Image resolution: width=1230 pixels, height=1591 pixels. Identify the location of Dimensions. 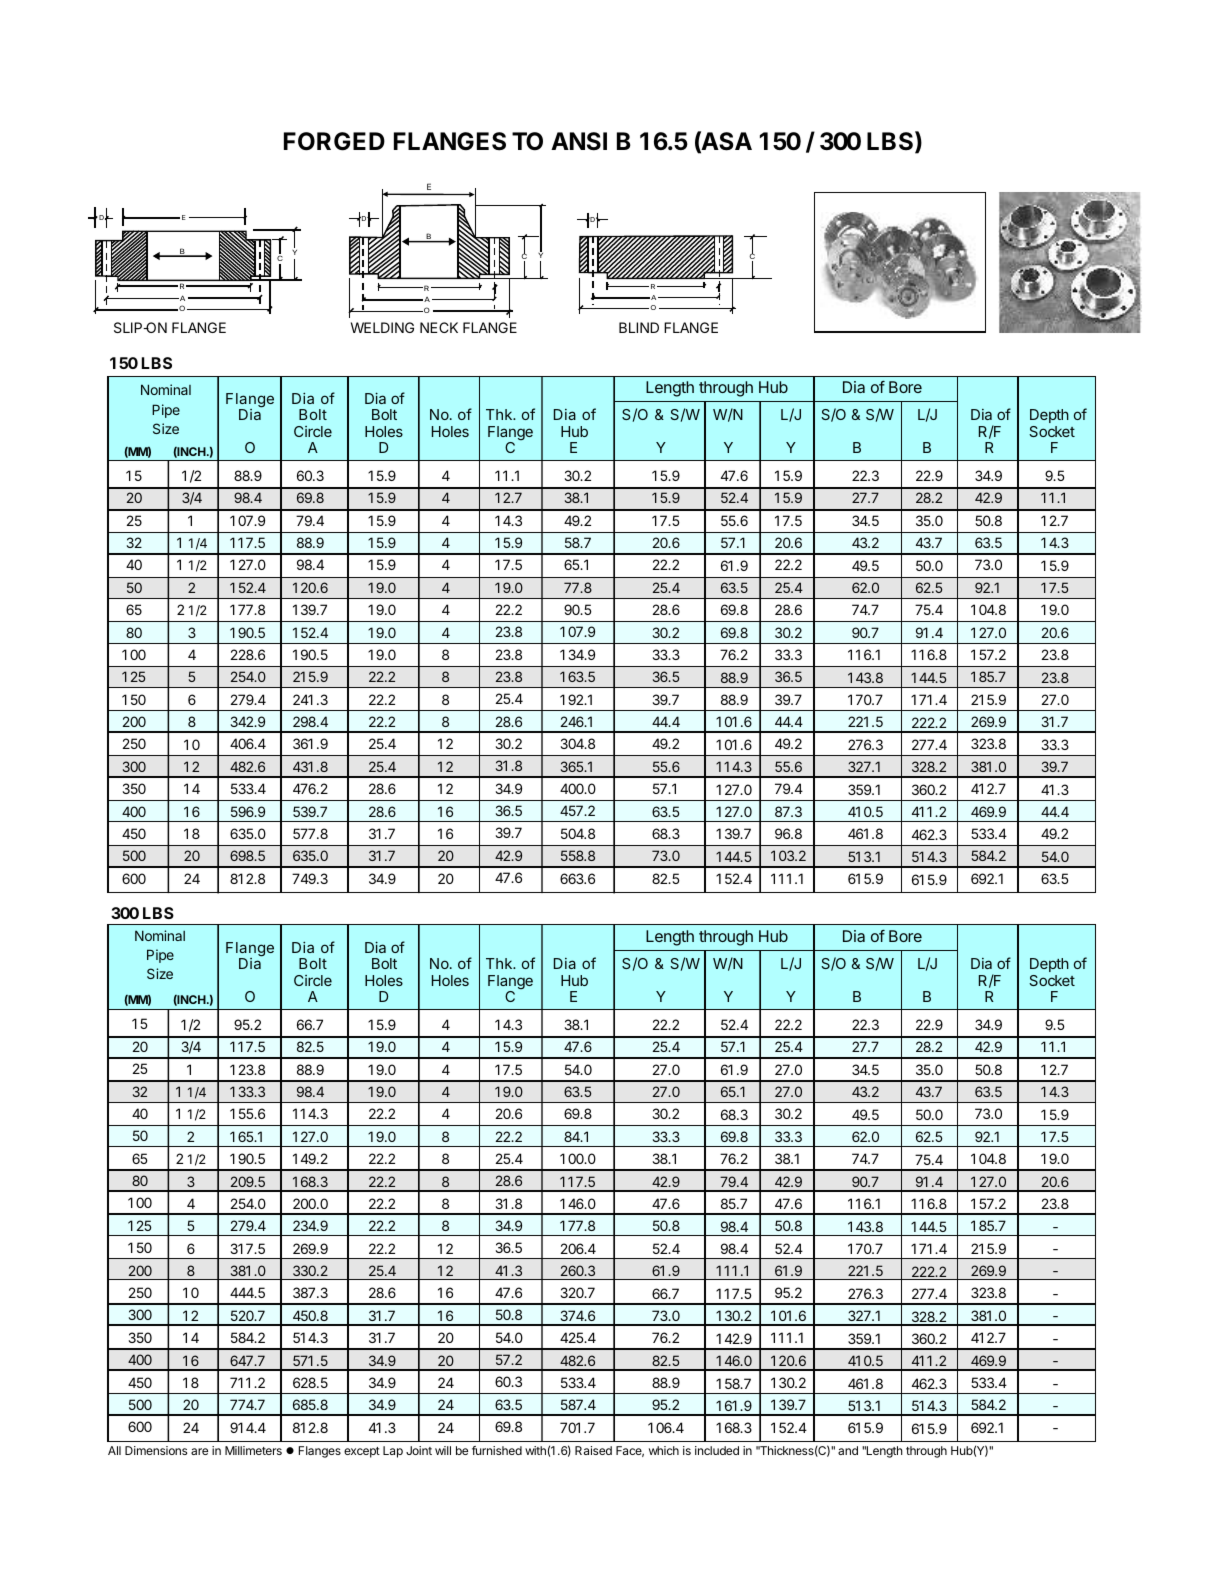
(156, 1450).
